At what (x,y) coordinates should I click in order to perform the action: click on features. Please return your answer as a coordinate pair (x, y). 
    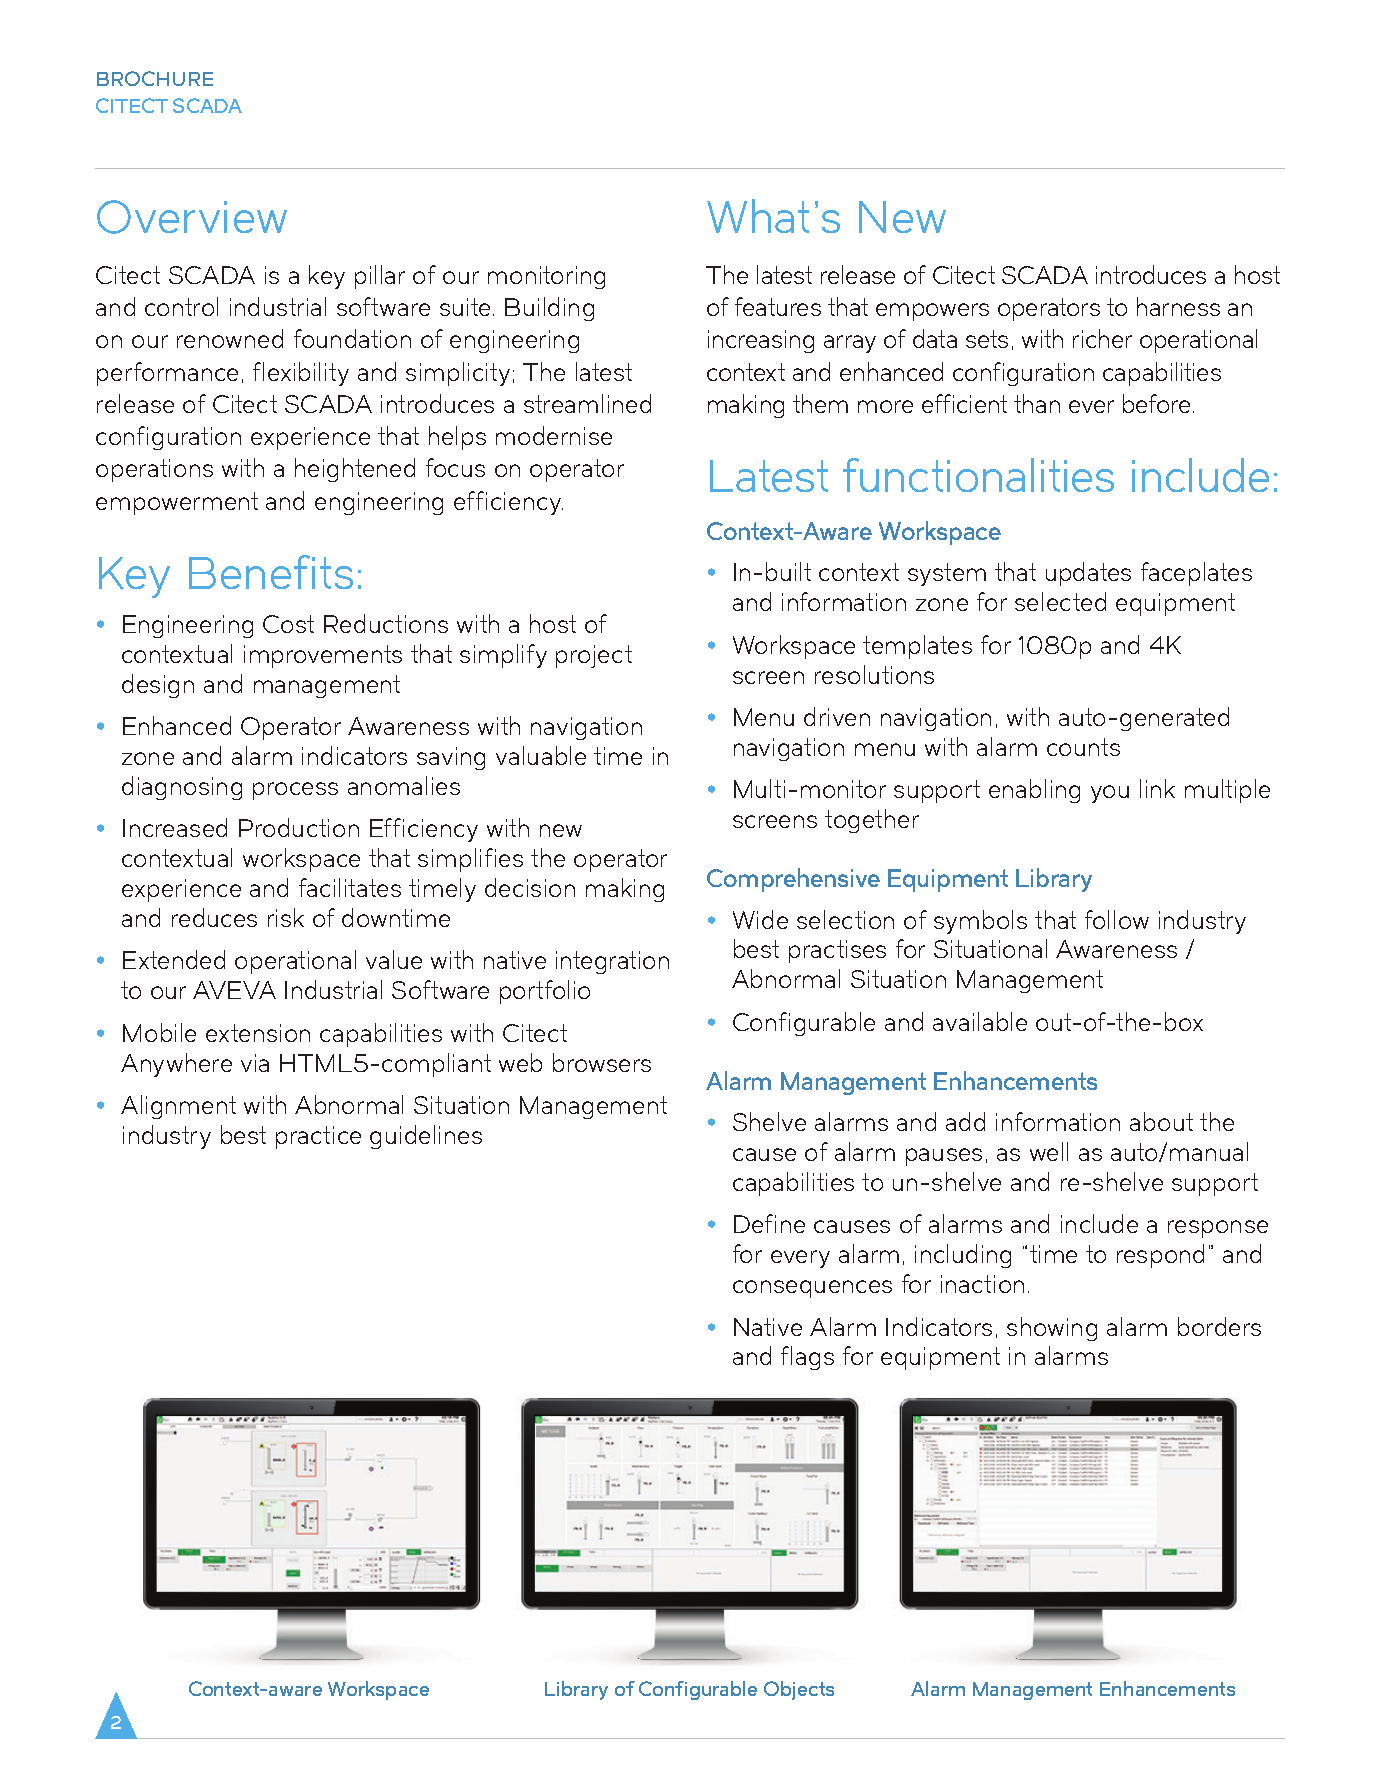
    Looking at the image, I should click on (778, 306).
